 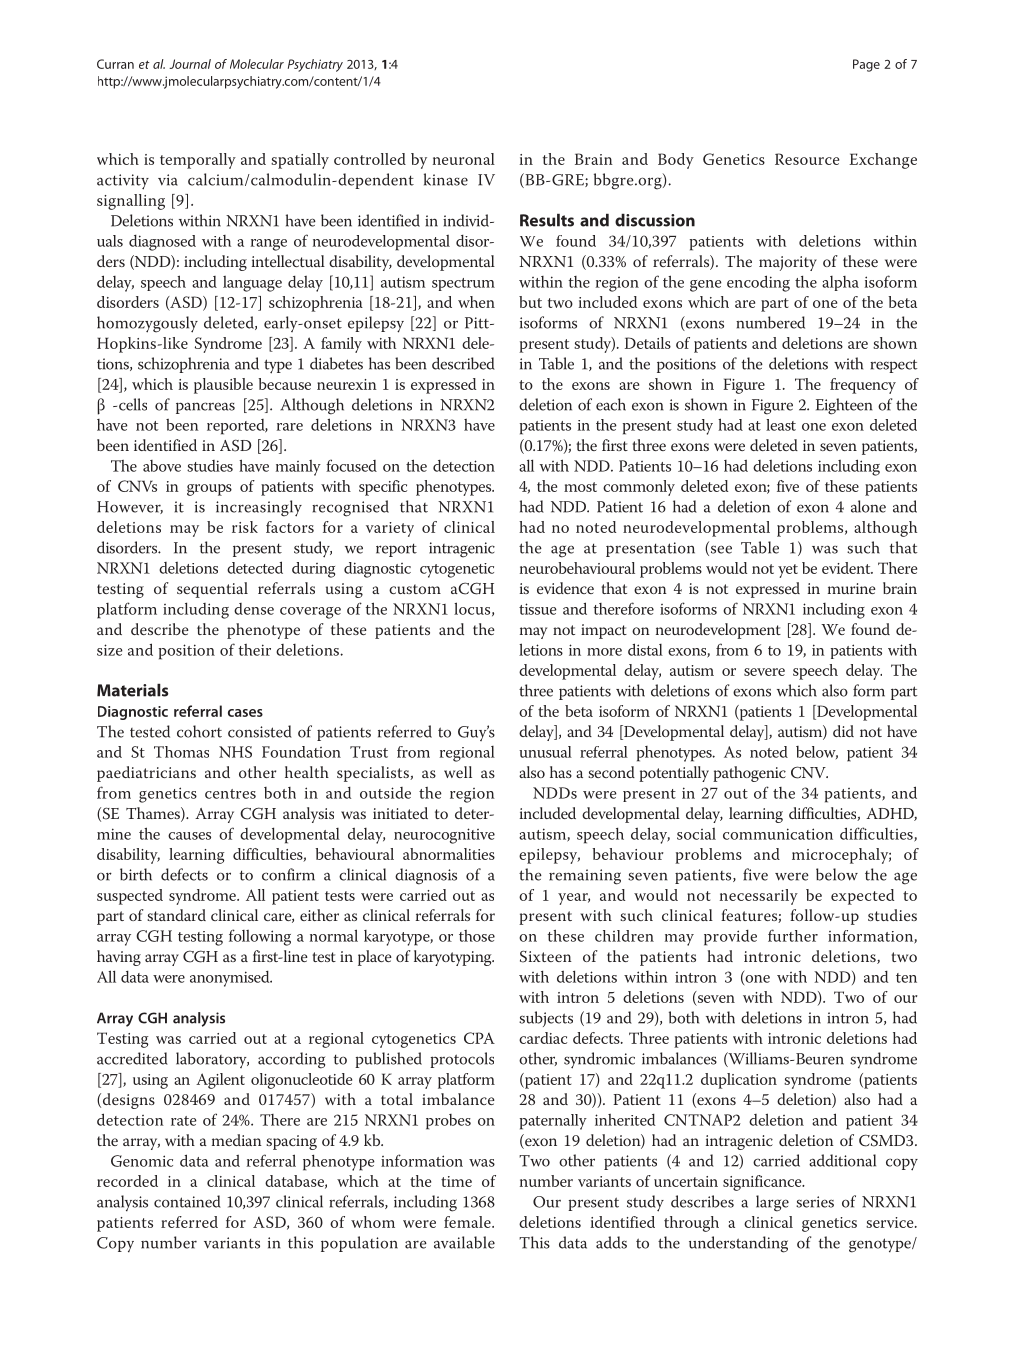 What do you see at coordinates (788, 571) in the image?
I see `yet` at bounding box center [788, 571].
